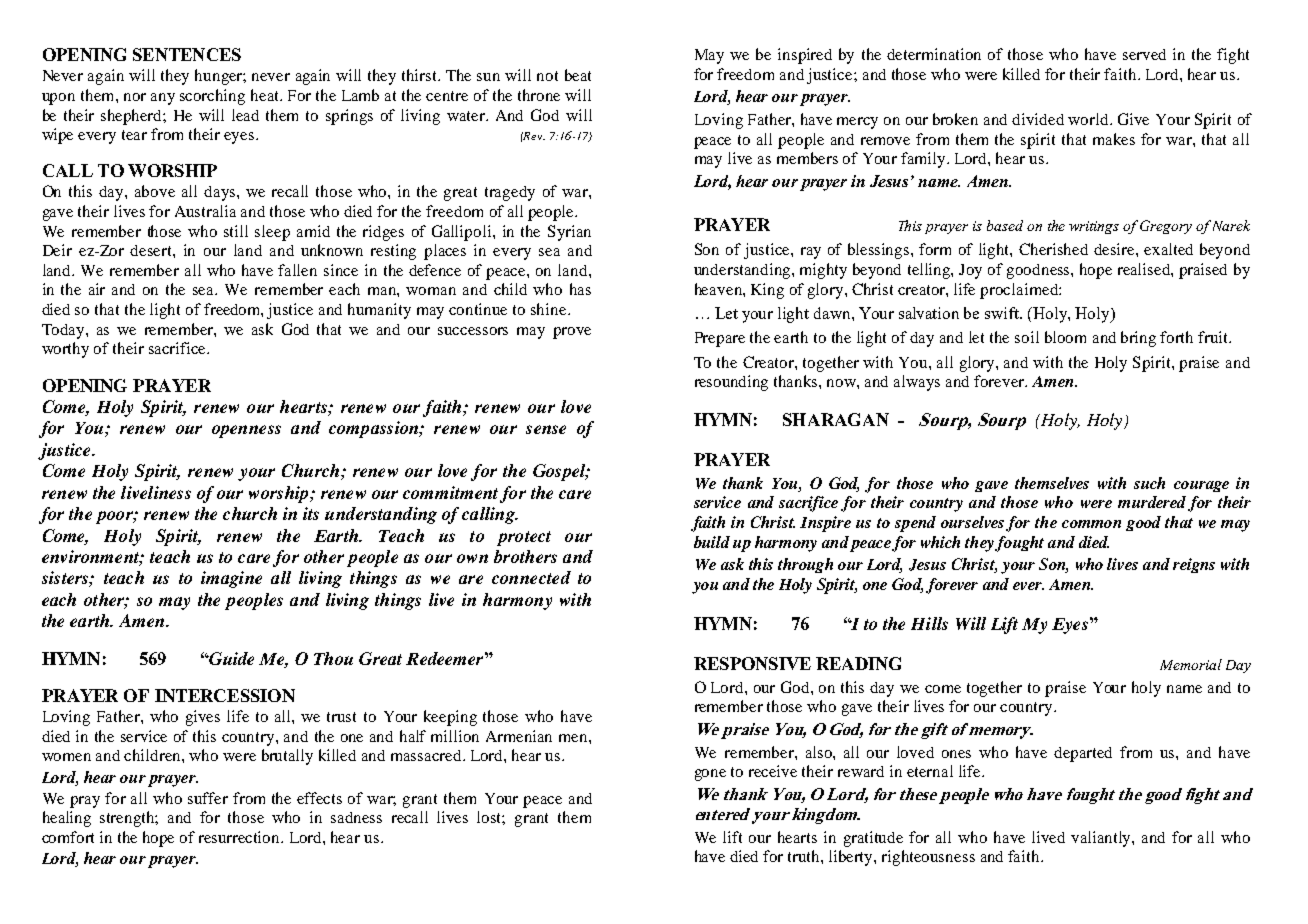 This screenshot has height=924, width=1308. I want to click on openness, so click(246, 431).
